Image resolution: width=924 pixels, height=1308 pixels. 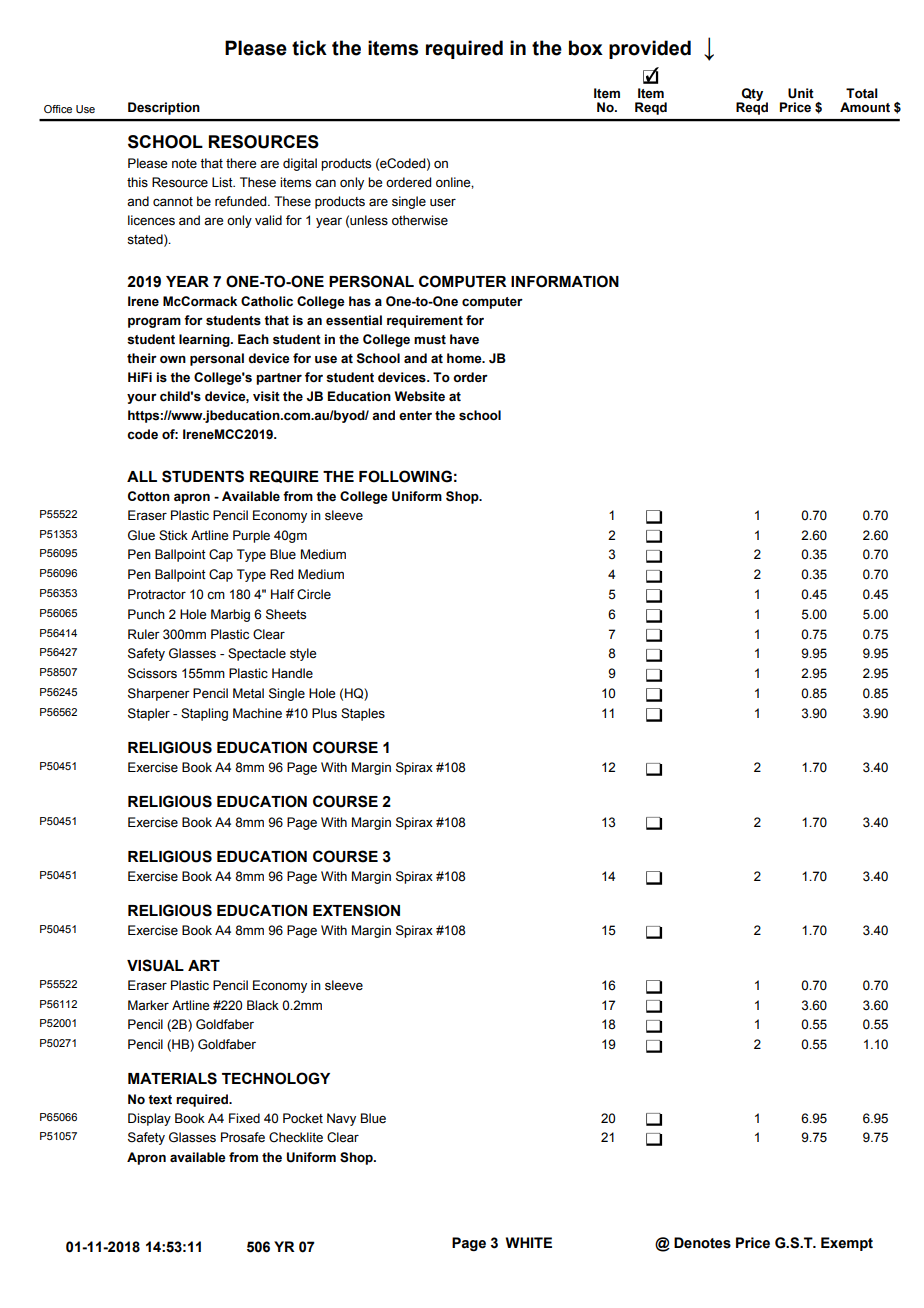 What do you see at coordinates (363, 714) in the page?
I see `Staples` at bounding box center [363, 714].
